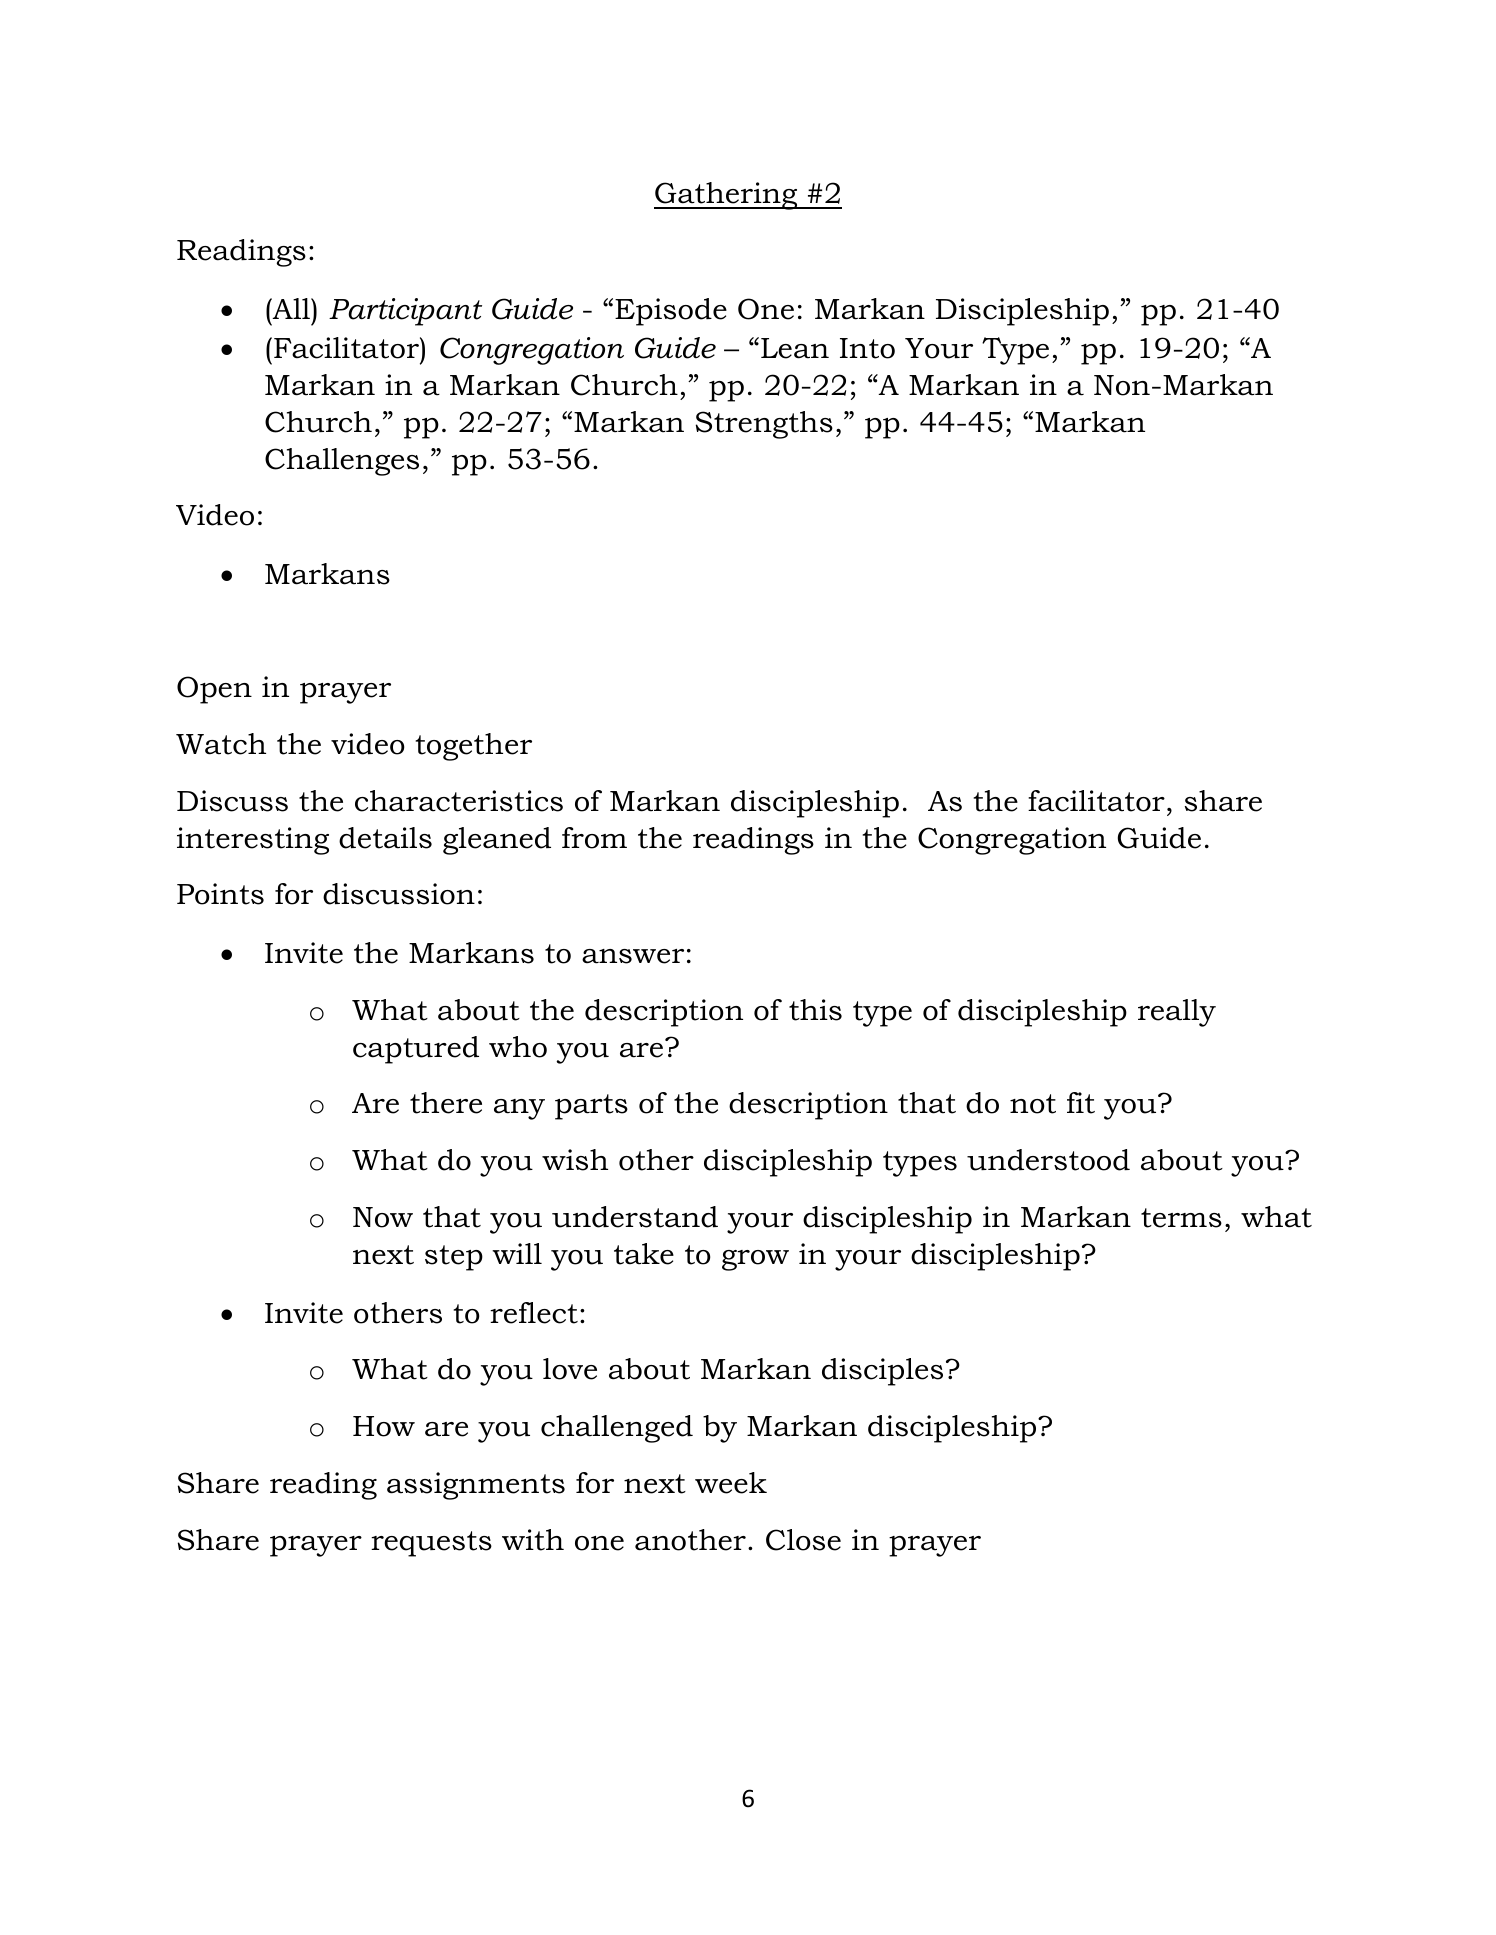  Describe the element at coordinates (214, 690) in the document. I see `Open` at that location.
